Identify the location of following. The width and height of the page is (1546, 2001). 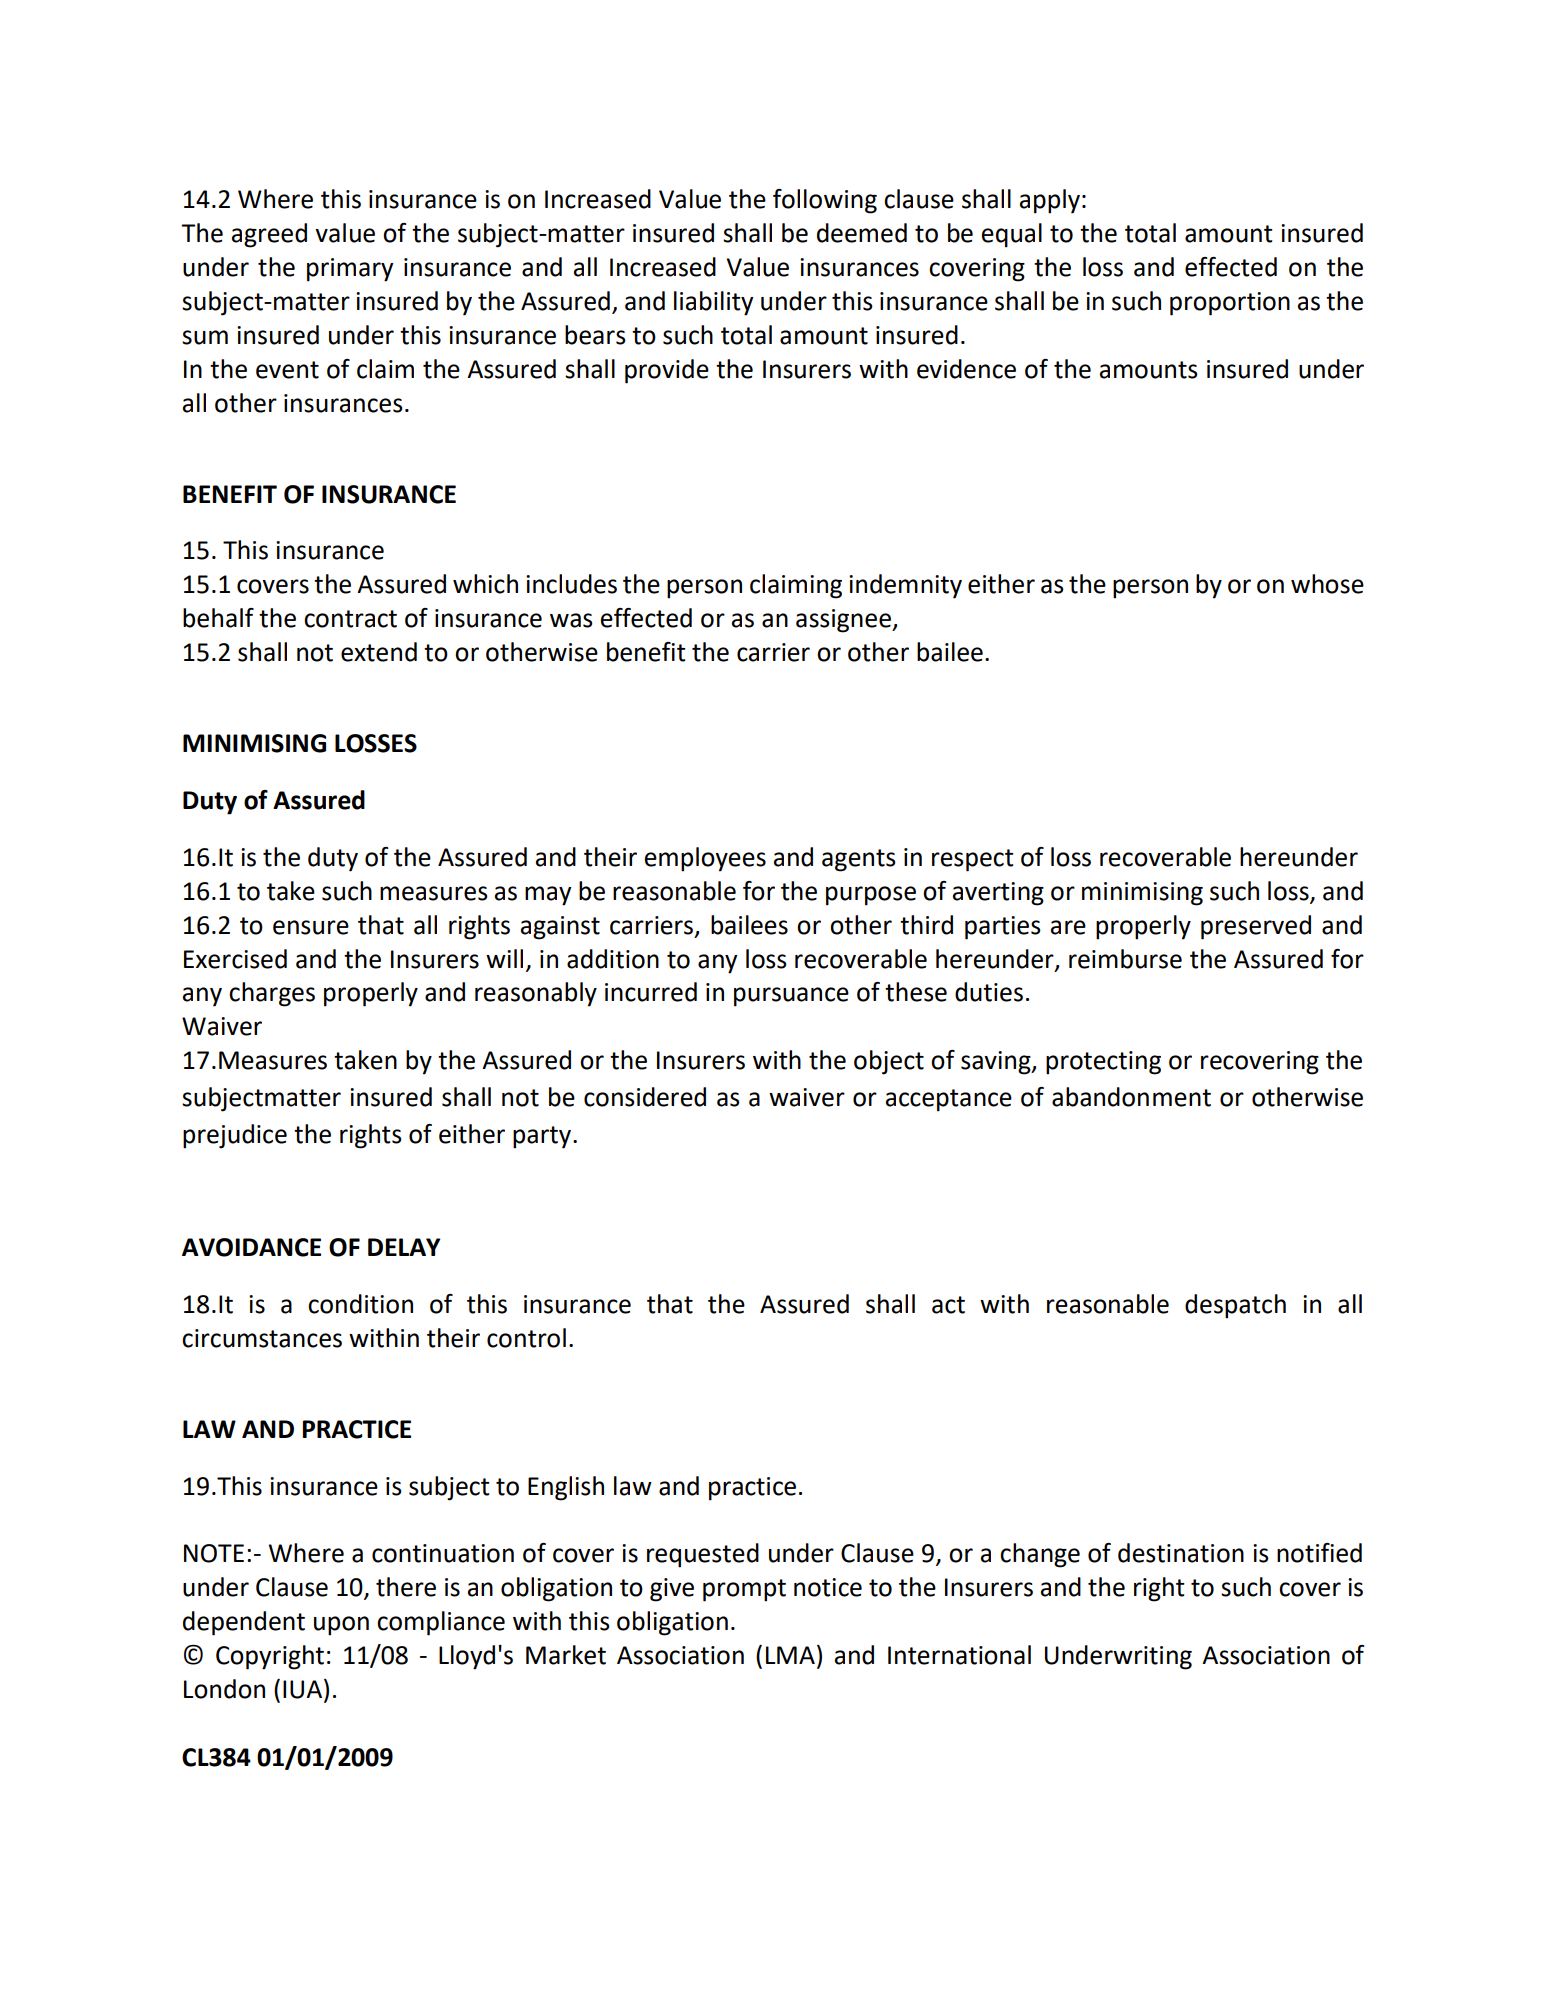
(825, 201).
